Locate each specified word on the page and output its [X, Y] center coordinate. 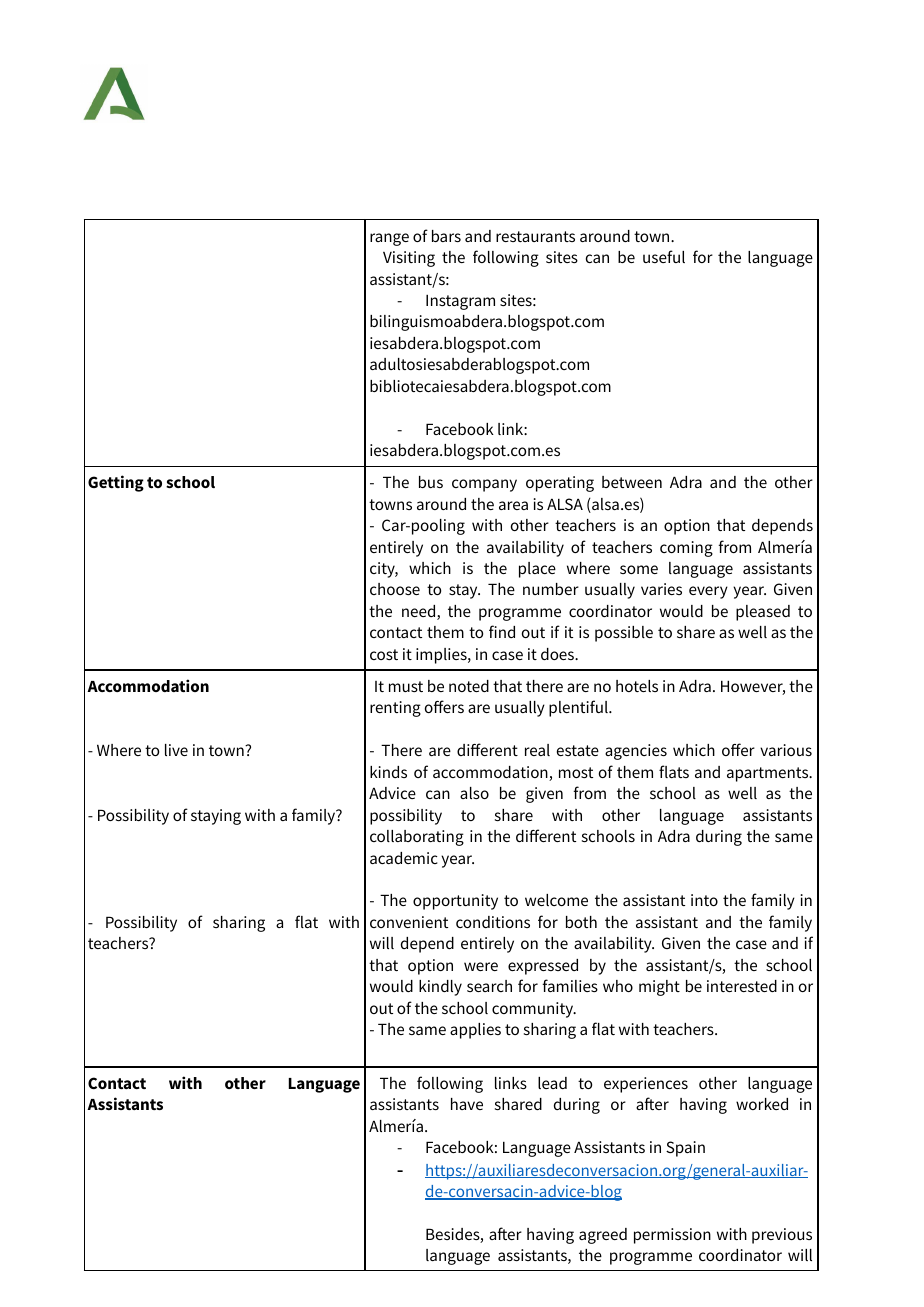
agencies [636, 752]
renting [395, 709]
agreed [603, 1236]
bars [446, 236]
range [389, 239]
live [176, 750]
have [467, 1104]
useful [664, 256]
